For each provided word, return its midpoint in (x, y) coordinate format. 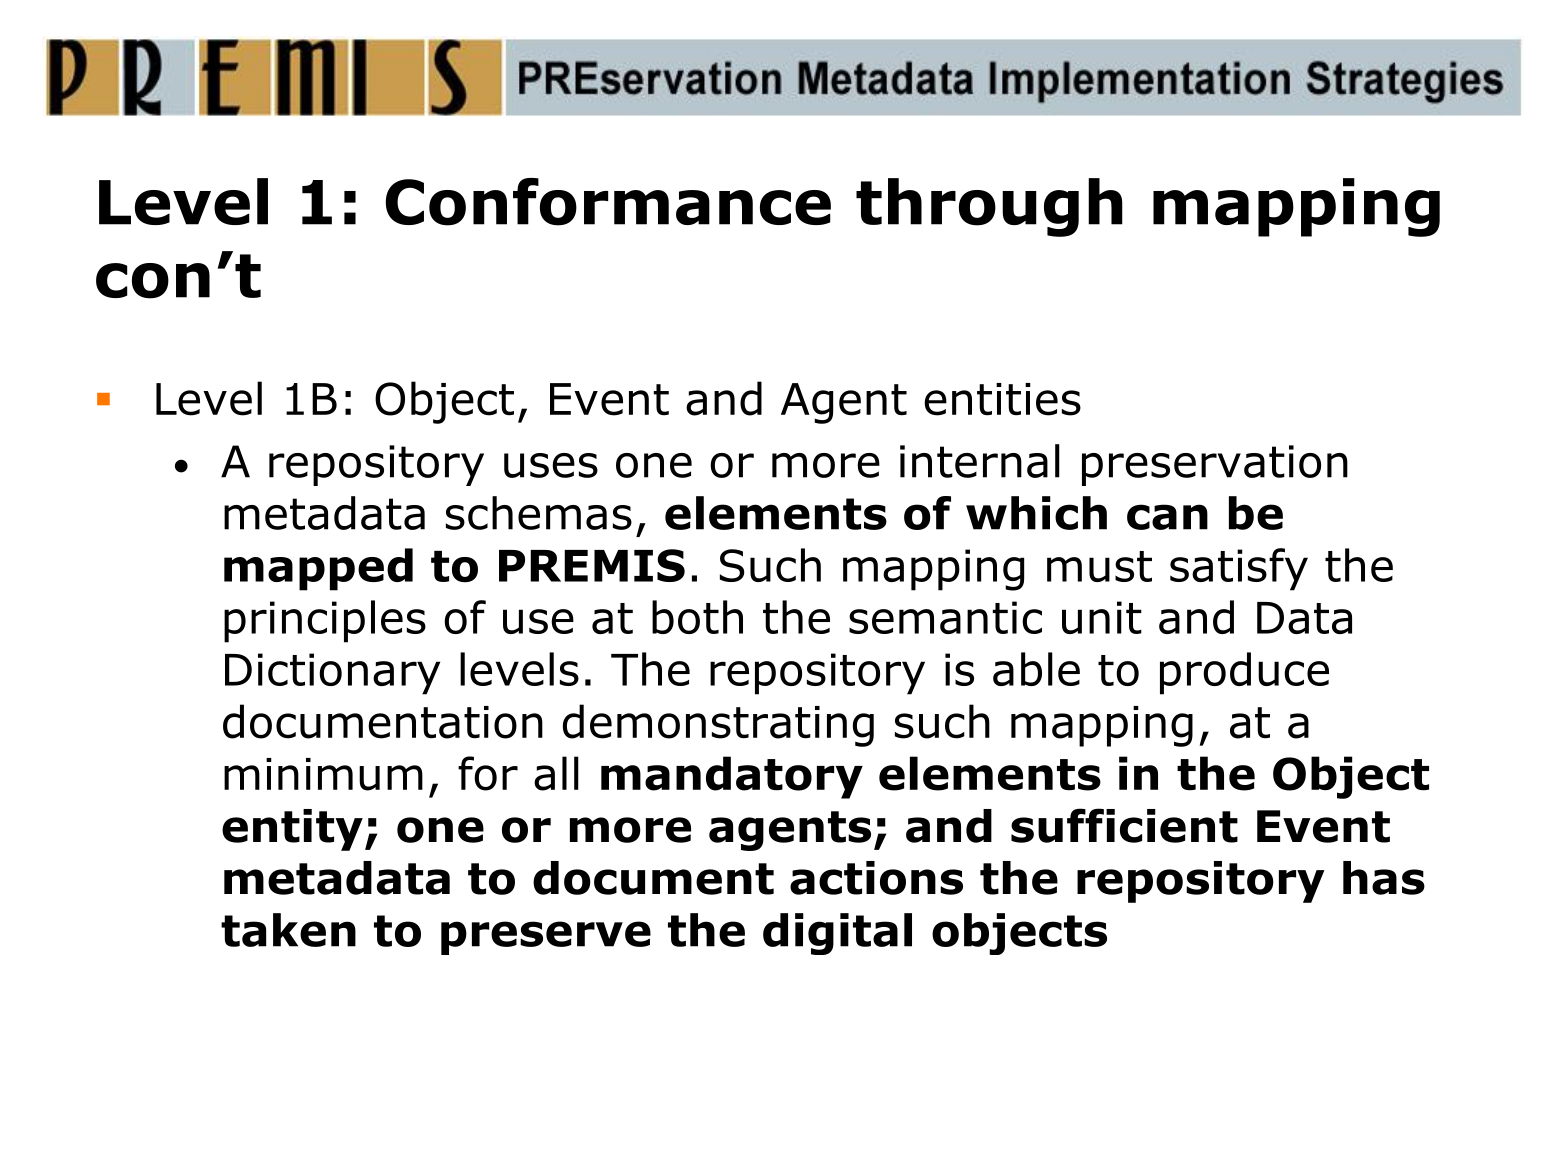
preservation (1215, 465)
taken (288, 930)
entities (1002, 399)
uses (551, 465)
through (989, 207)
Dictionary (332, 674)
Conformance (608, 202)
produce (1244, 673)
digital (837, 934)
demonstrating (718, 725)
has (1384, 878)
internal (980, 461)
